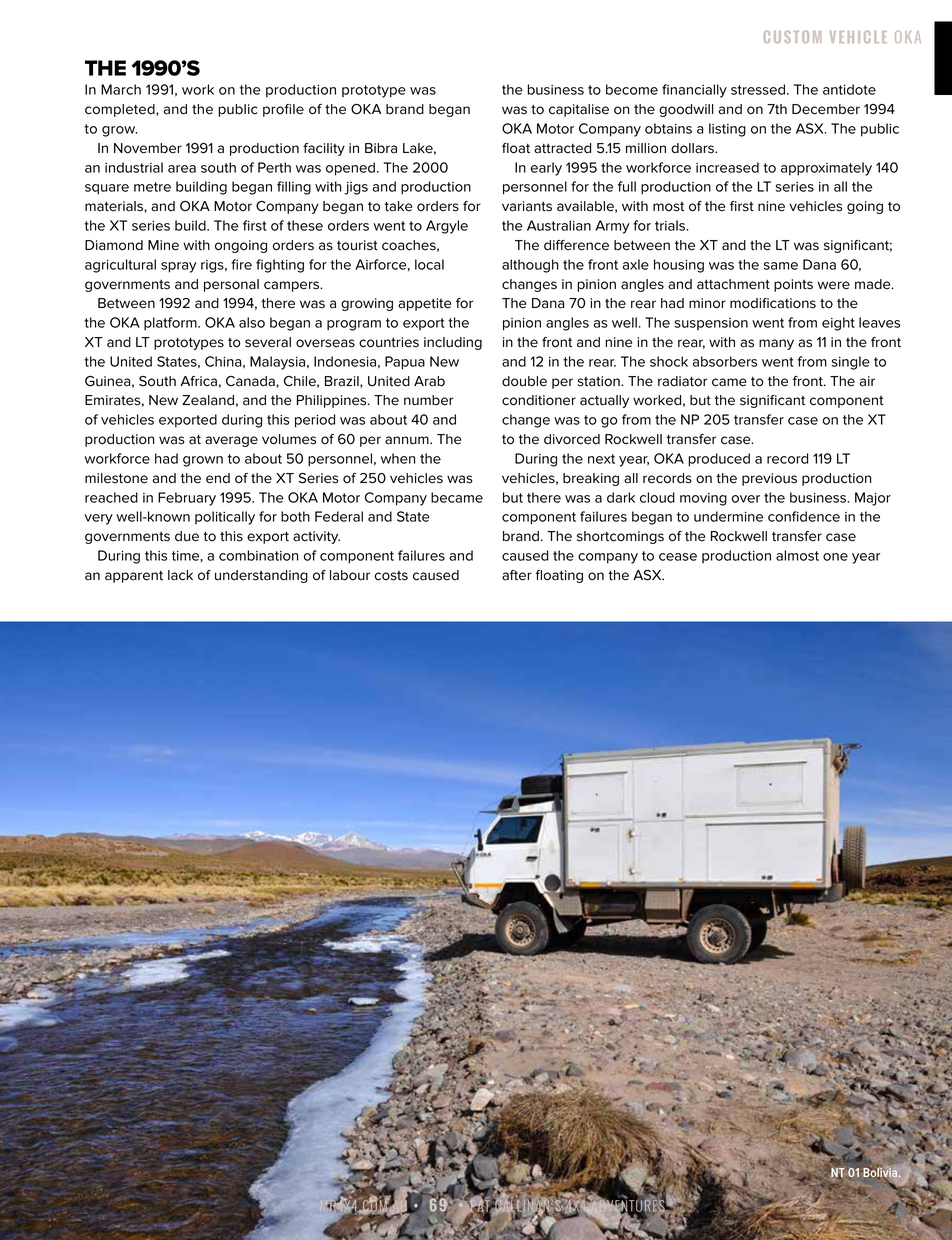  What do you see at coordinates (182, 169) in the page?
I see `area` at bounding box center [182, 169].
